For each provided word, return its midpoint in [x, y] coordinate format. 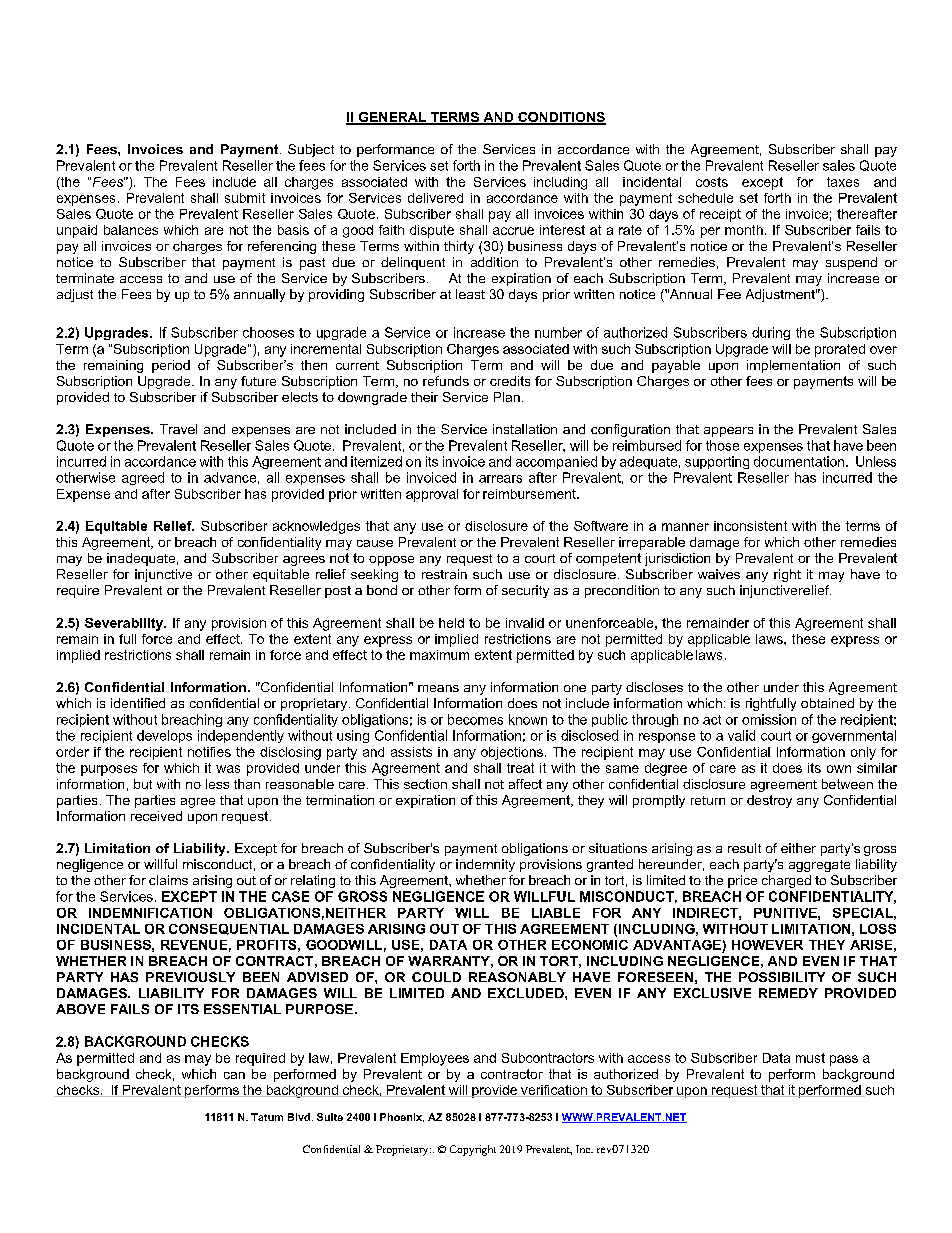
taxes [843, 182]
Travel [178, 429]
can [234, 1075]
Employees [435, 1059]
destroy [769, 801]
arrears [500, 479]
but [143, 784]
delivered [435, 198]
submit [245, 198]
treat [520, 768]
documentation [800, 461]
